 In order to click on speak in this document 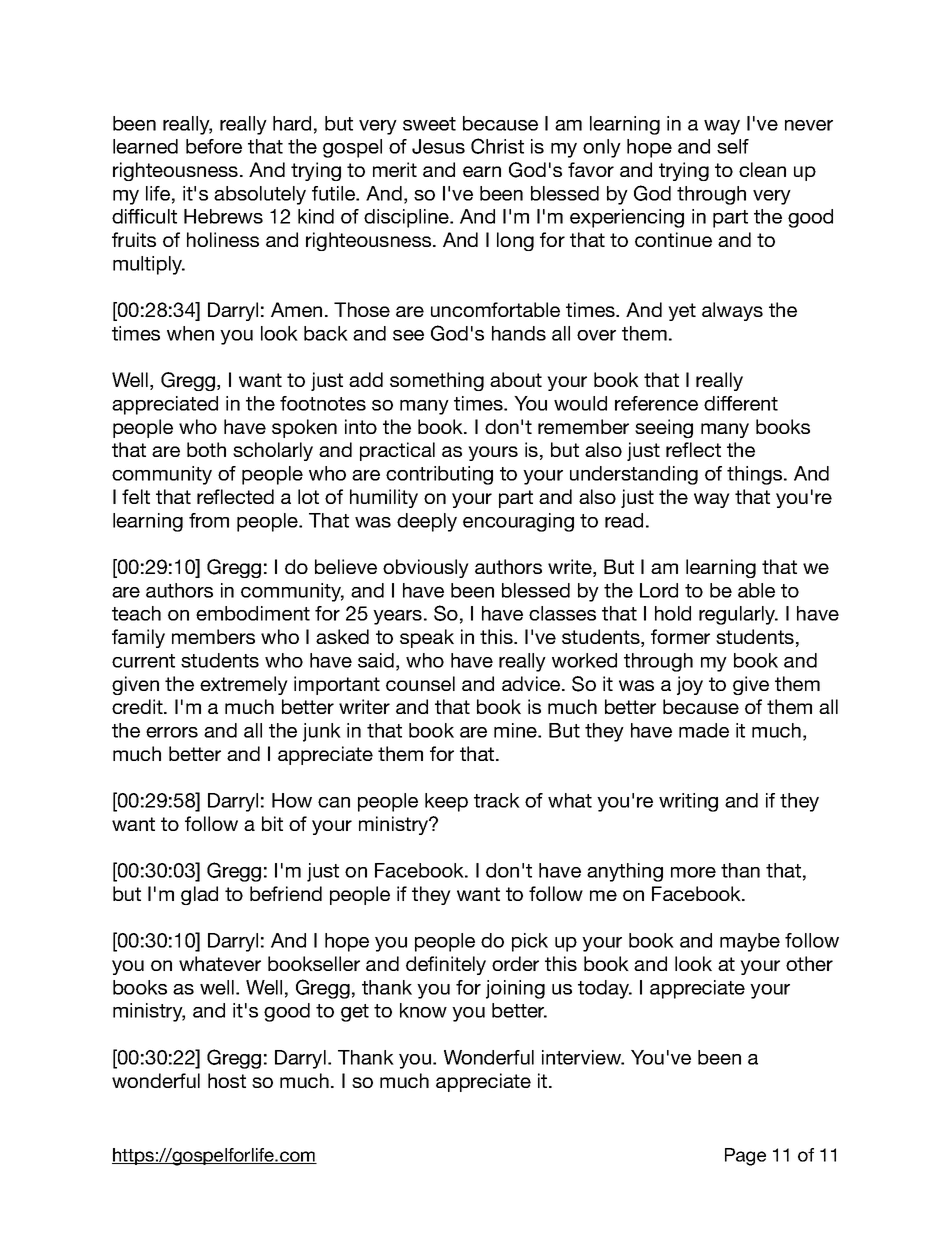, I will do `click(427, 638)`.
